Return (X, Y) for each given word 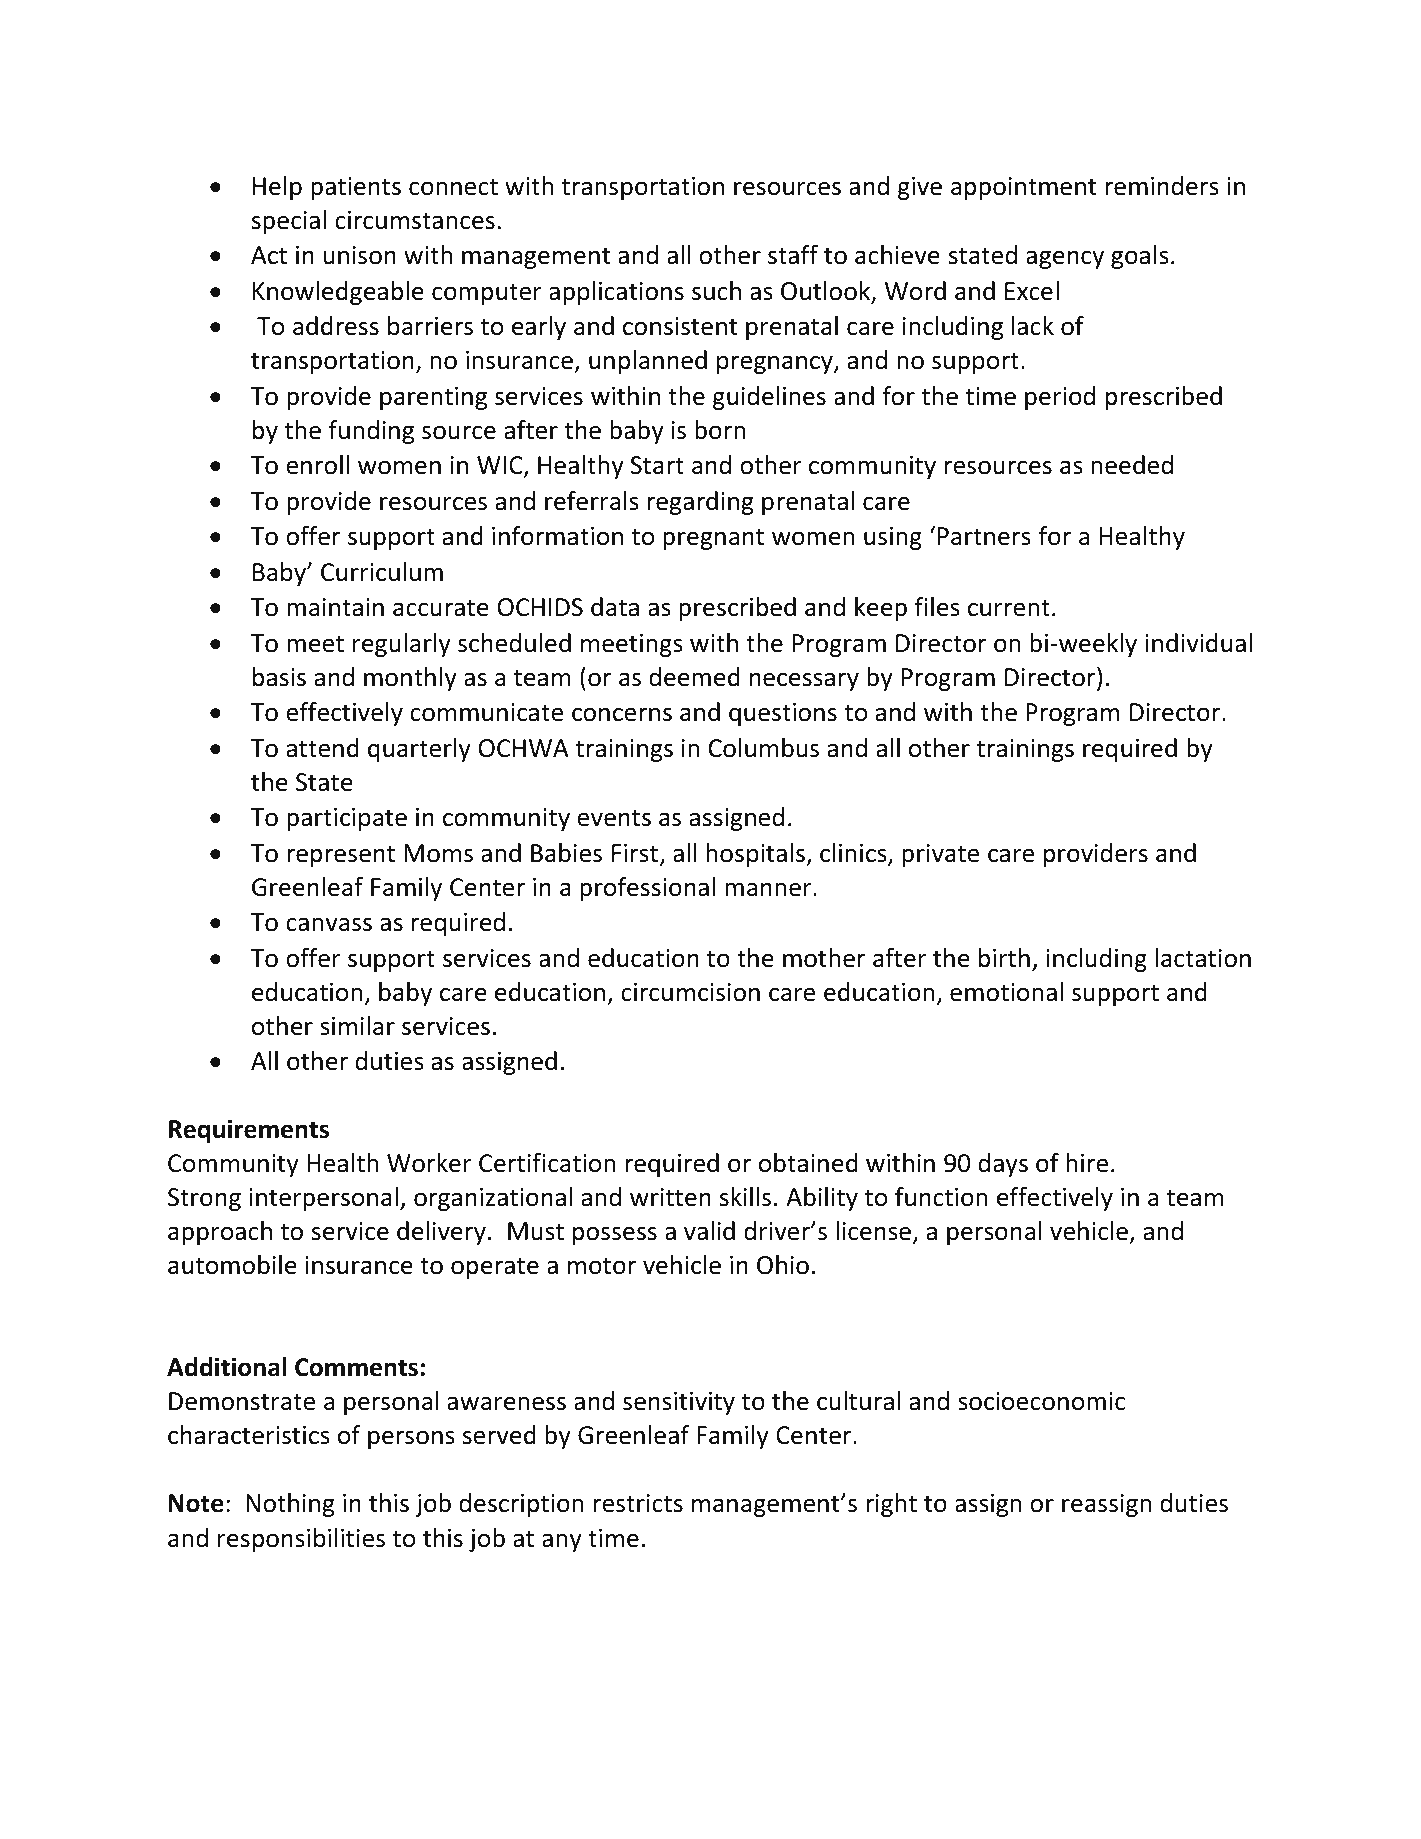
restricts (638, 1503)
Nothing (290, 1505)
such (716, 291)
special (289, 222)
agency (1065, 260)
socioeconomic (1041, 1401)
